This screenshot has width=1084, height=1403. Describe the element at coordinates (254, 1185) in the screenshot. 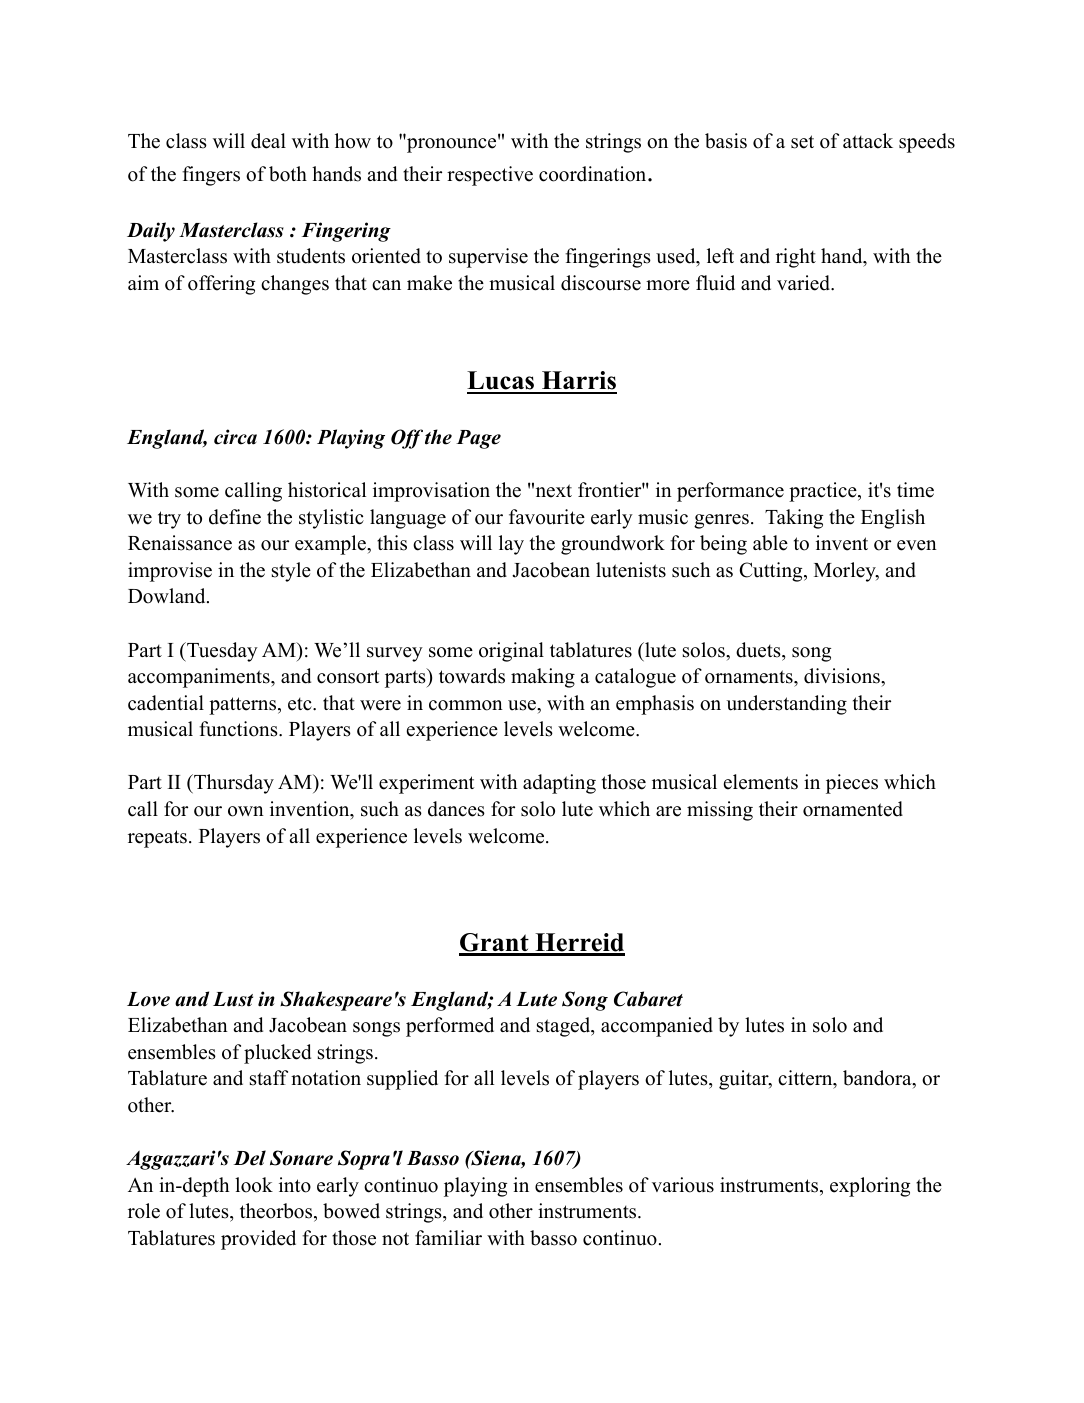

I see `look` at that location.
